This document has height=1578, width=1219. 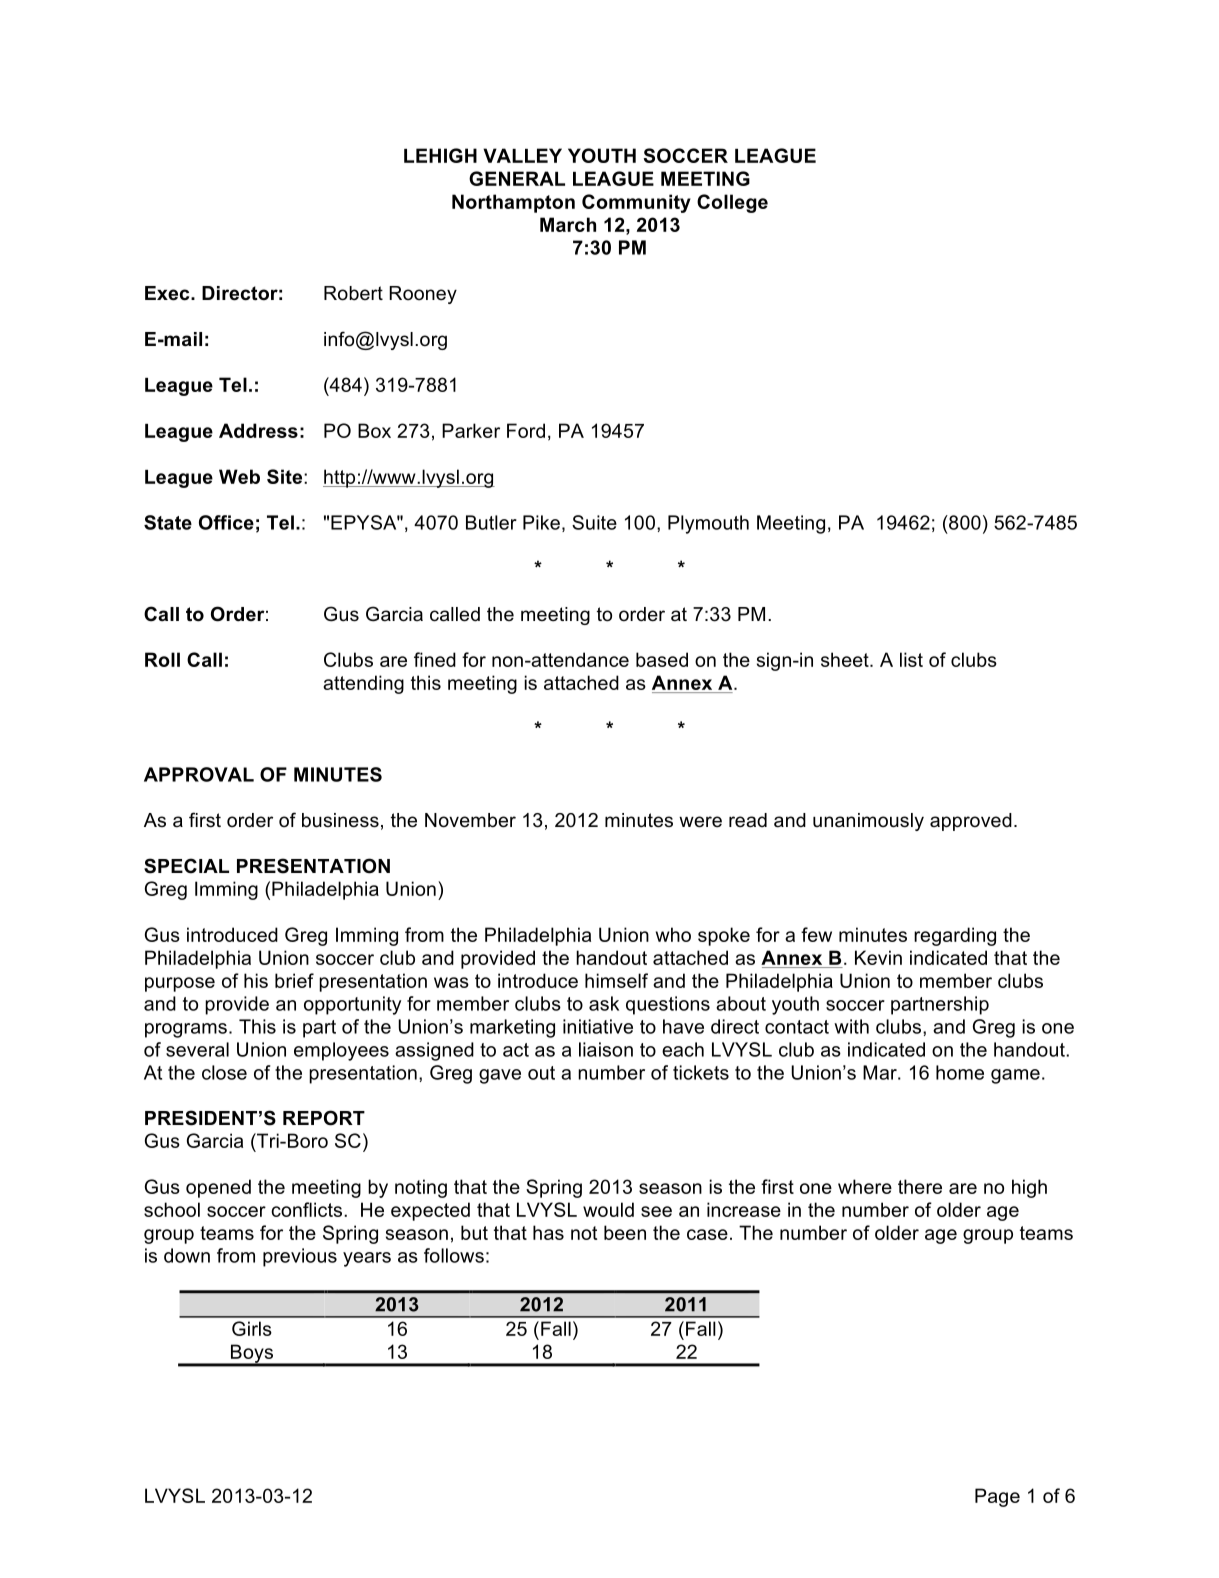 I want to click on March, so click(x=568, y=224).
